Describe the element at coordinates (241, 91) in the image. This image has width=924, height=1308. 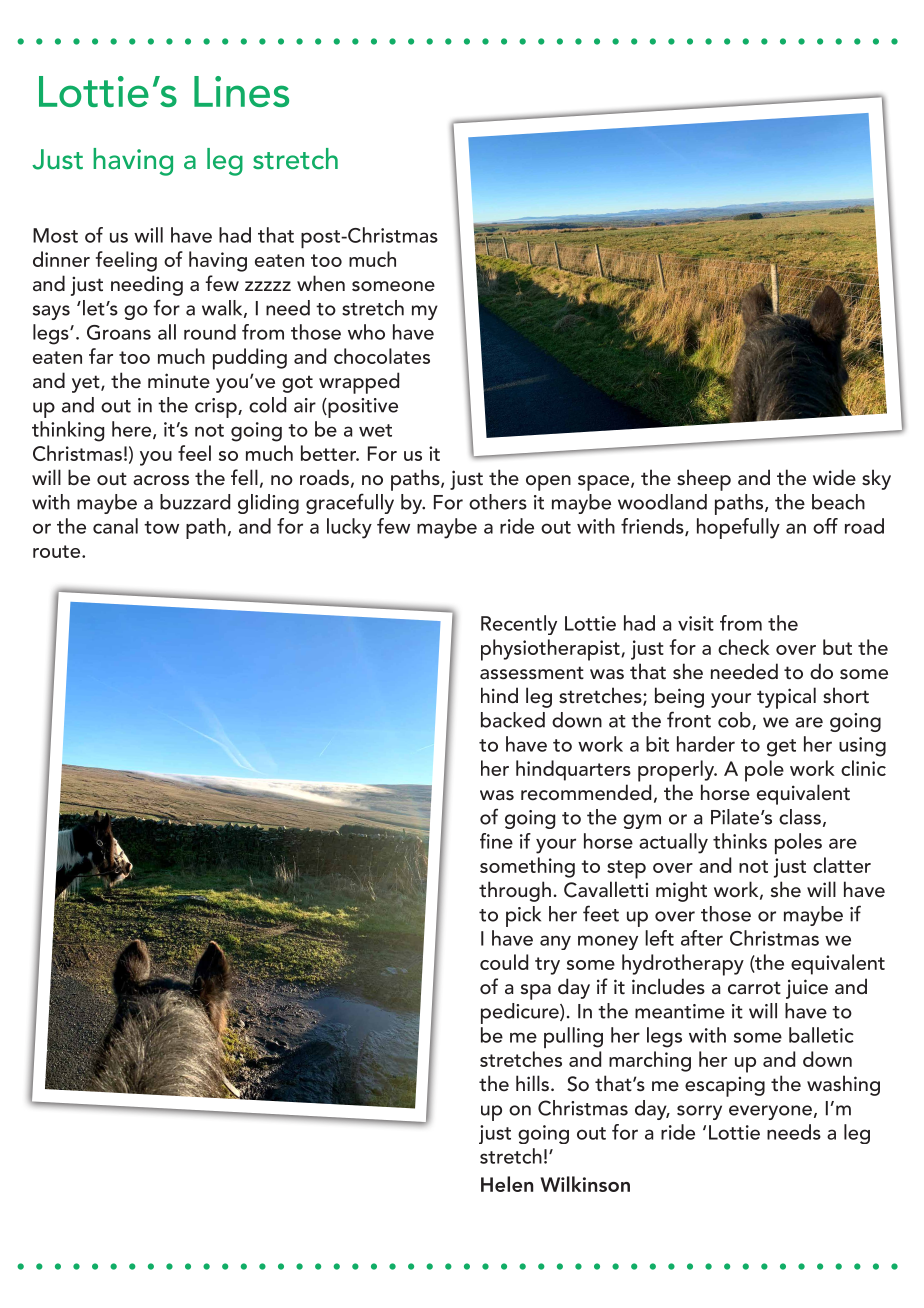
I see `Lines` at that location.
